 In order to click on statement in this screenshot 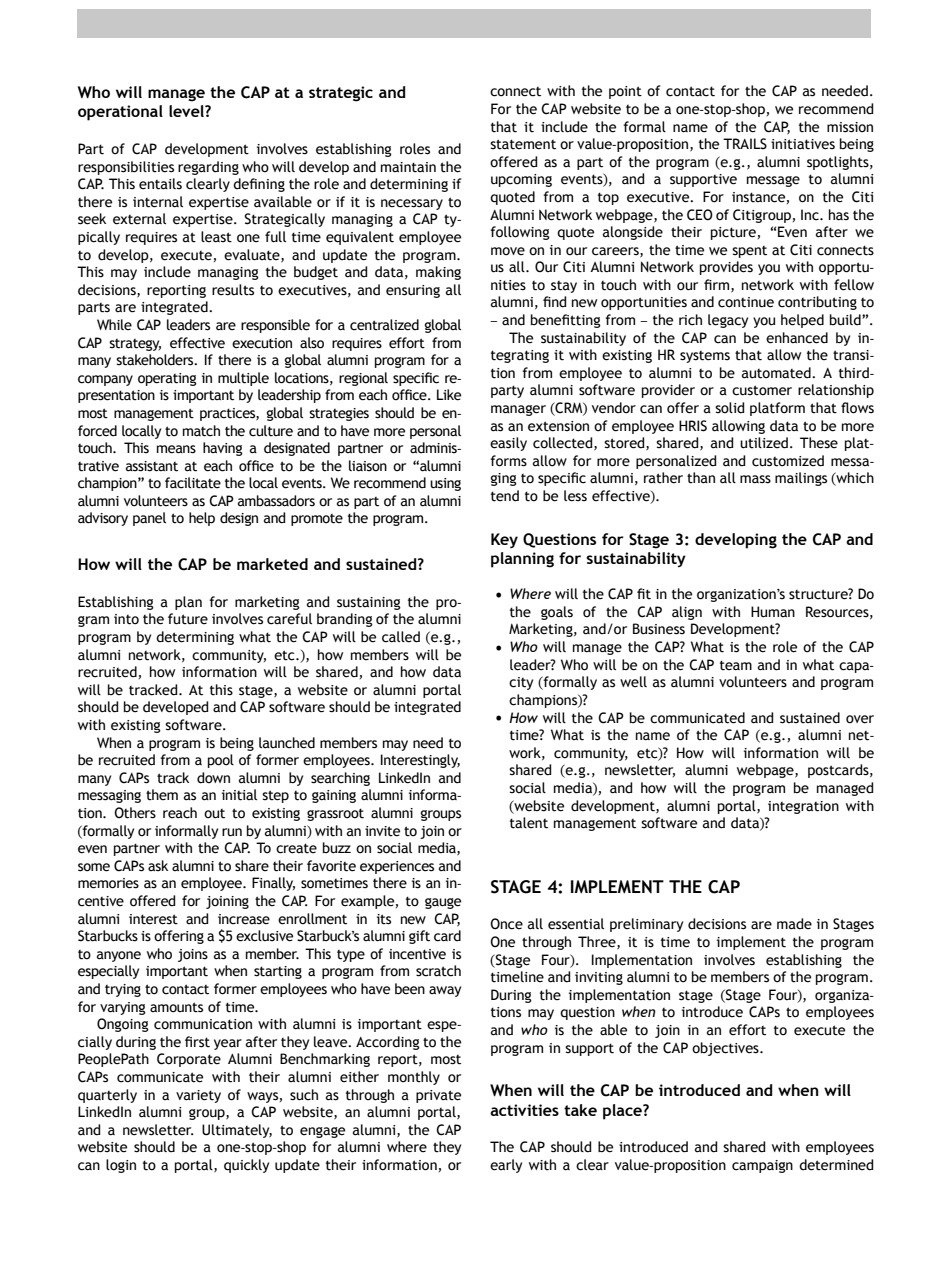, I will do `click(523, 144)`.
